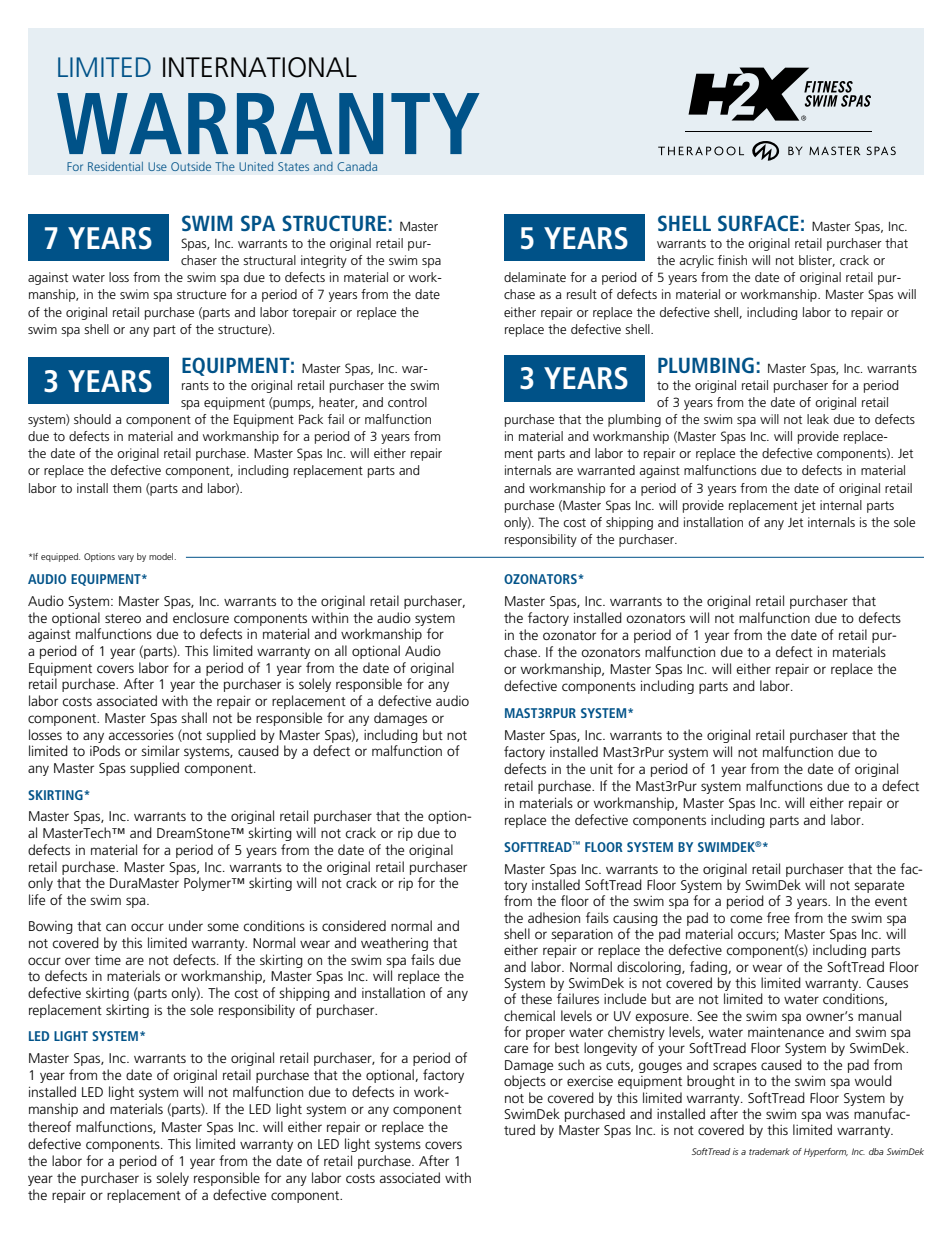 The height and width of the page is (1233, 952). I want to click on SURFACE, so click(758, 223).
